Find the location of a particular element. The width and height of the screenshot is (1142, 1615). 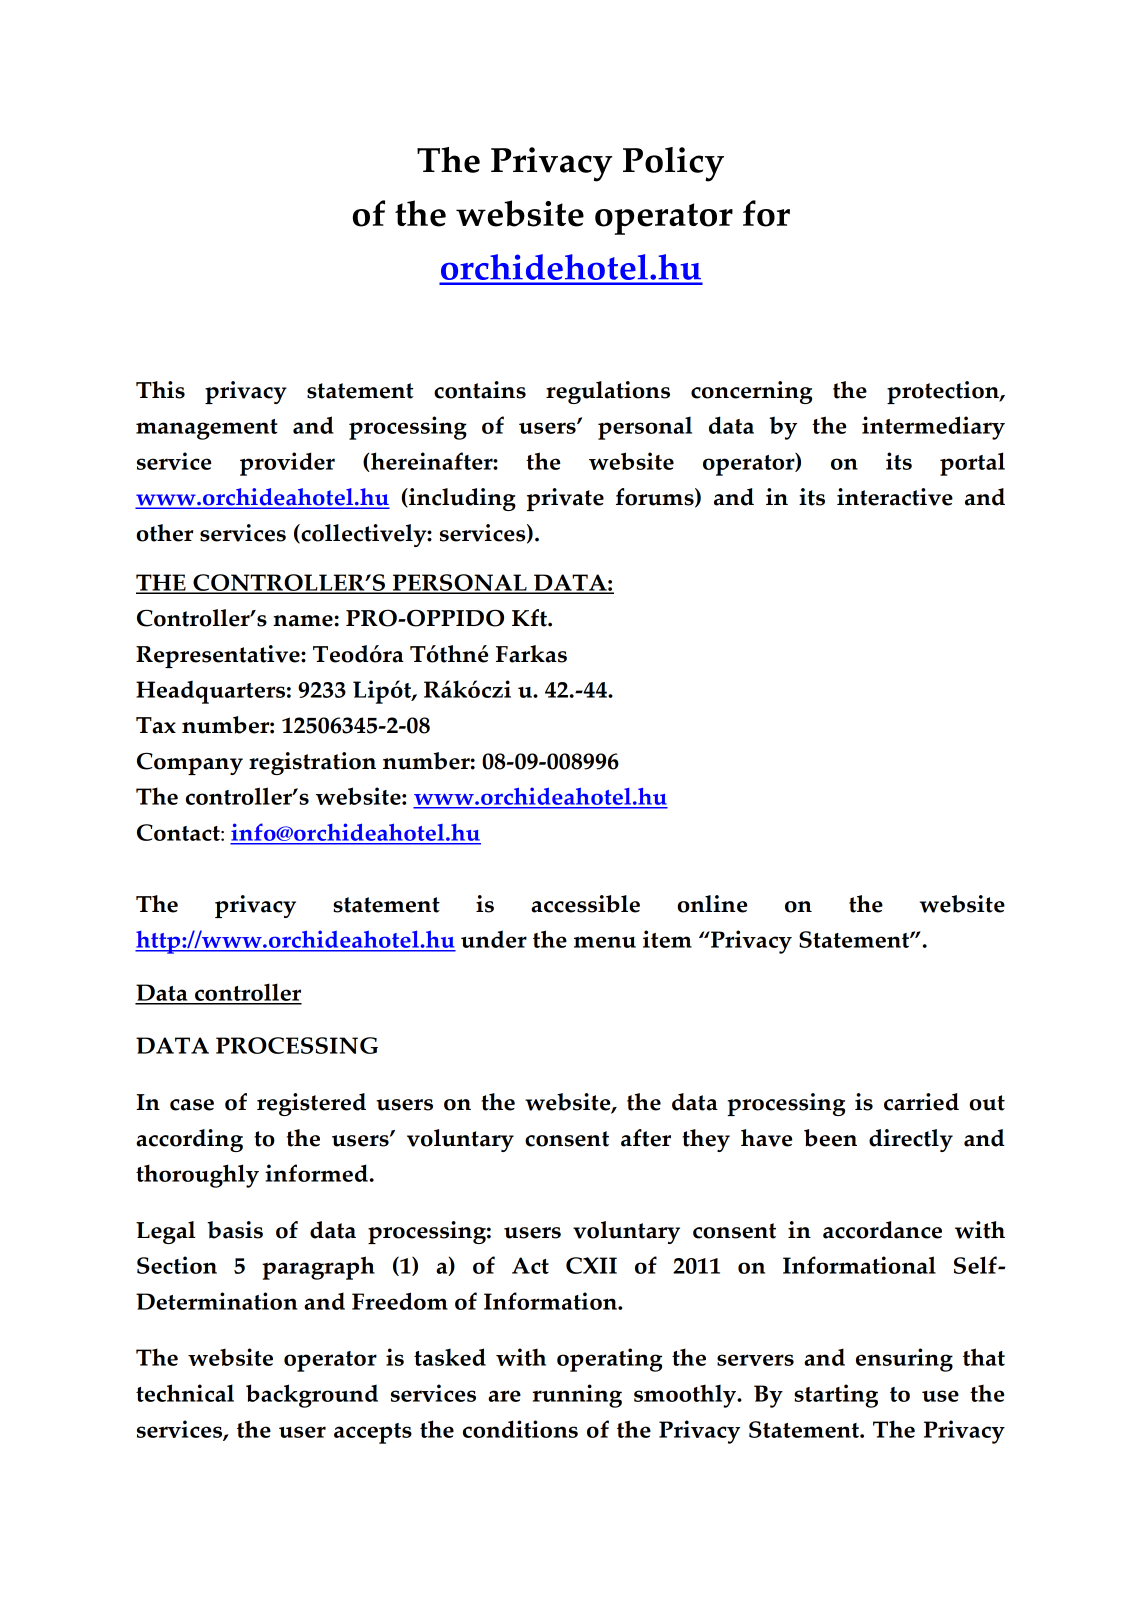

This is located at coordinates (160, 390).
